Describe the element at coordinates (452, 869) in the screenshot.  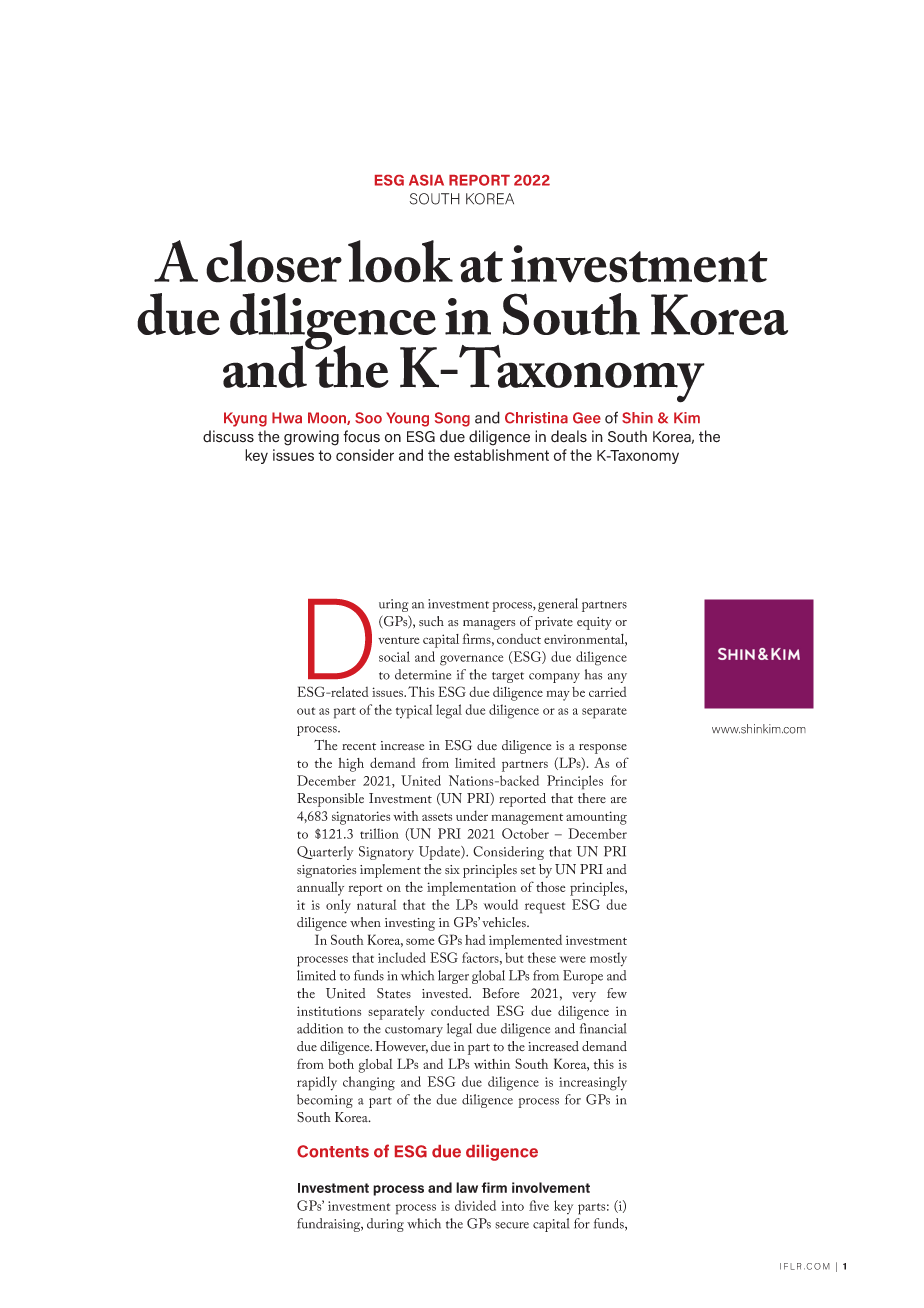
I see `six` at that location.
